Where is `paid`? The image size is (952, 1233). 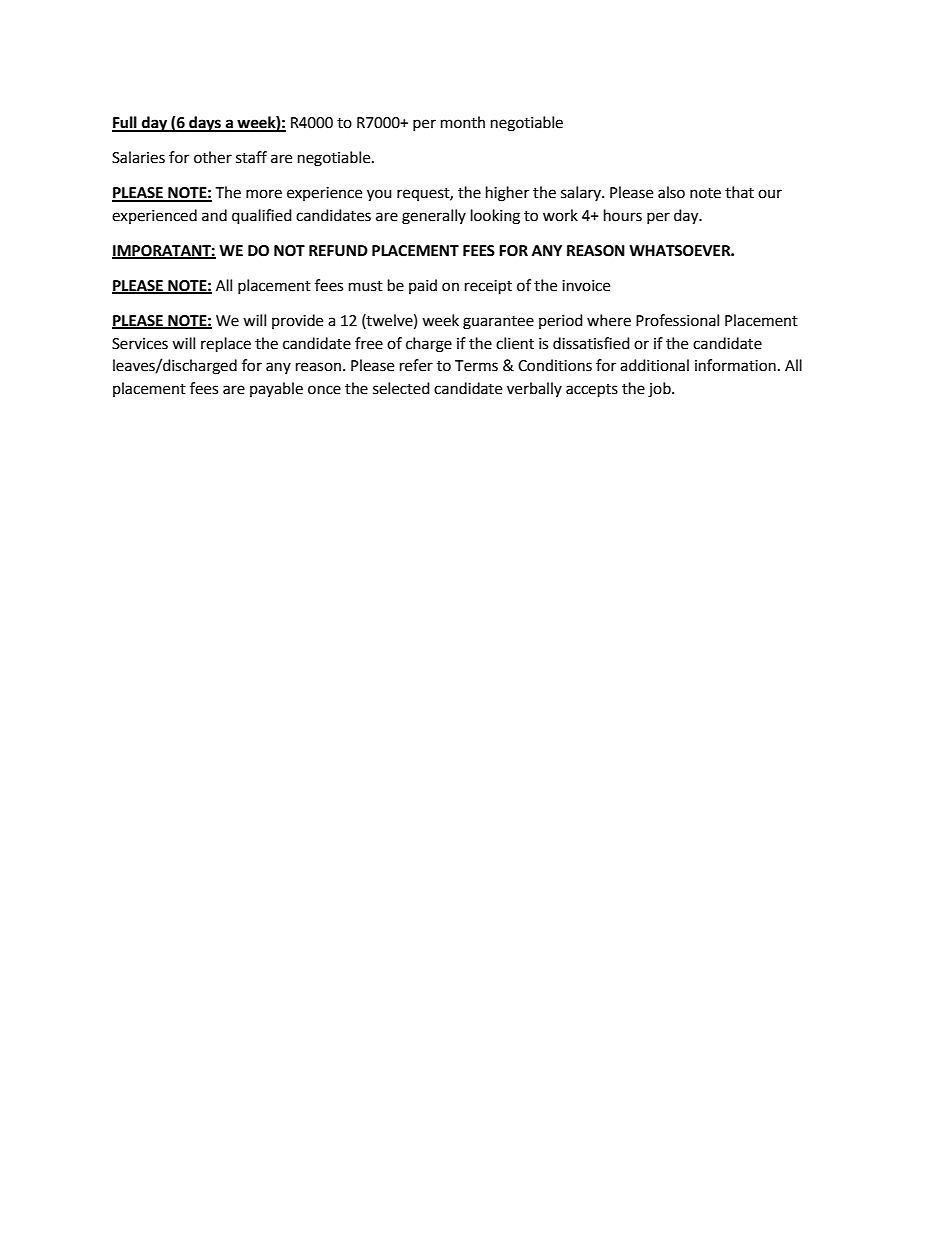 paid is located at coordinates (423, 286).
